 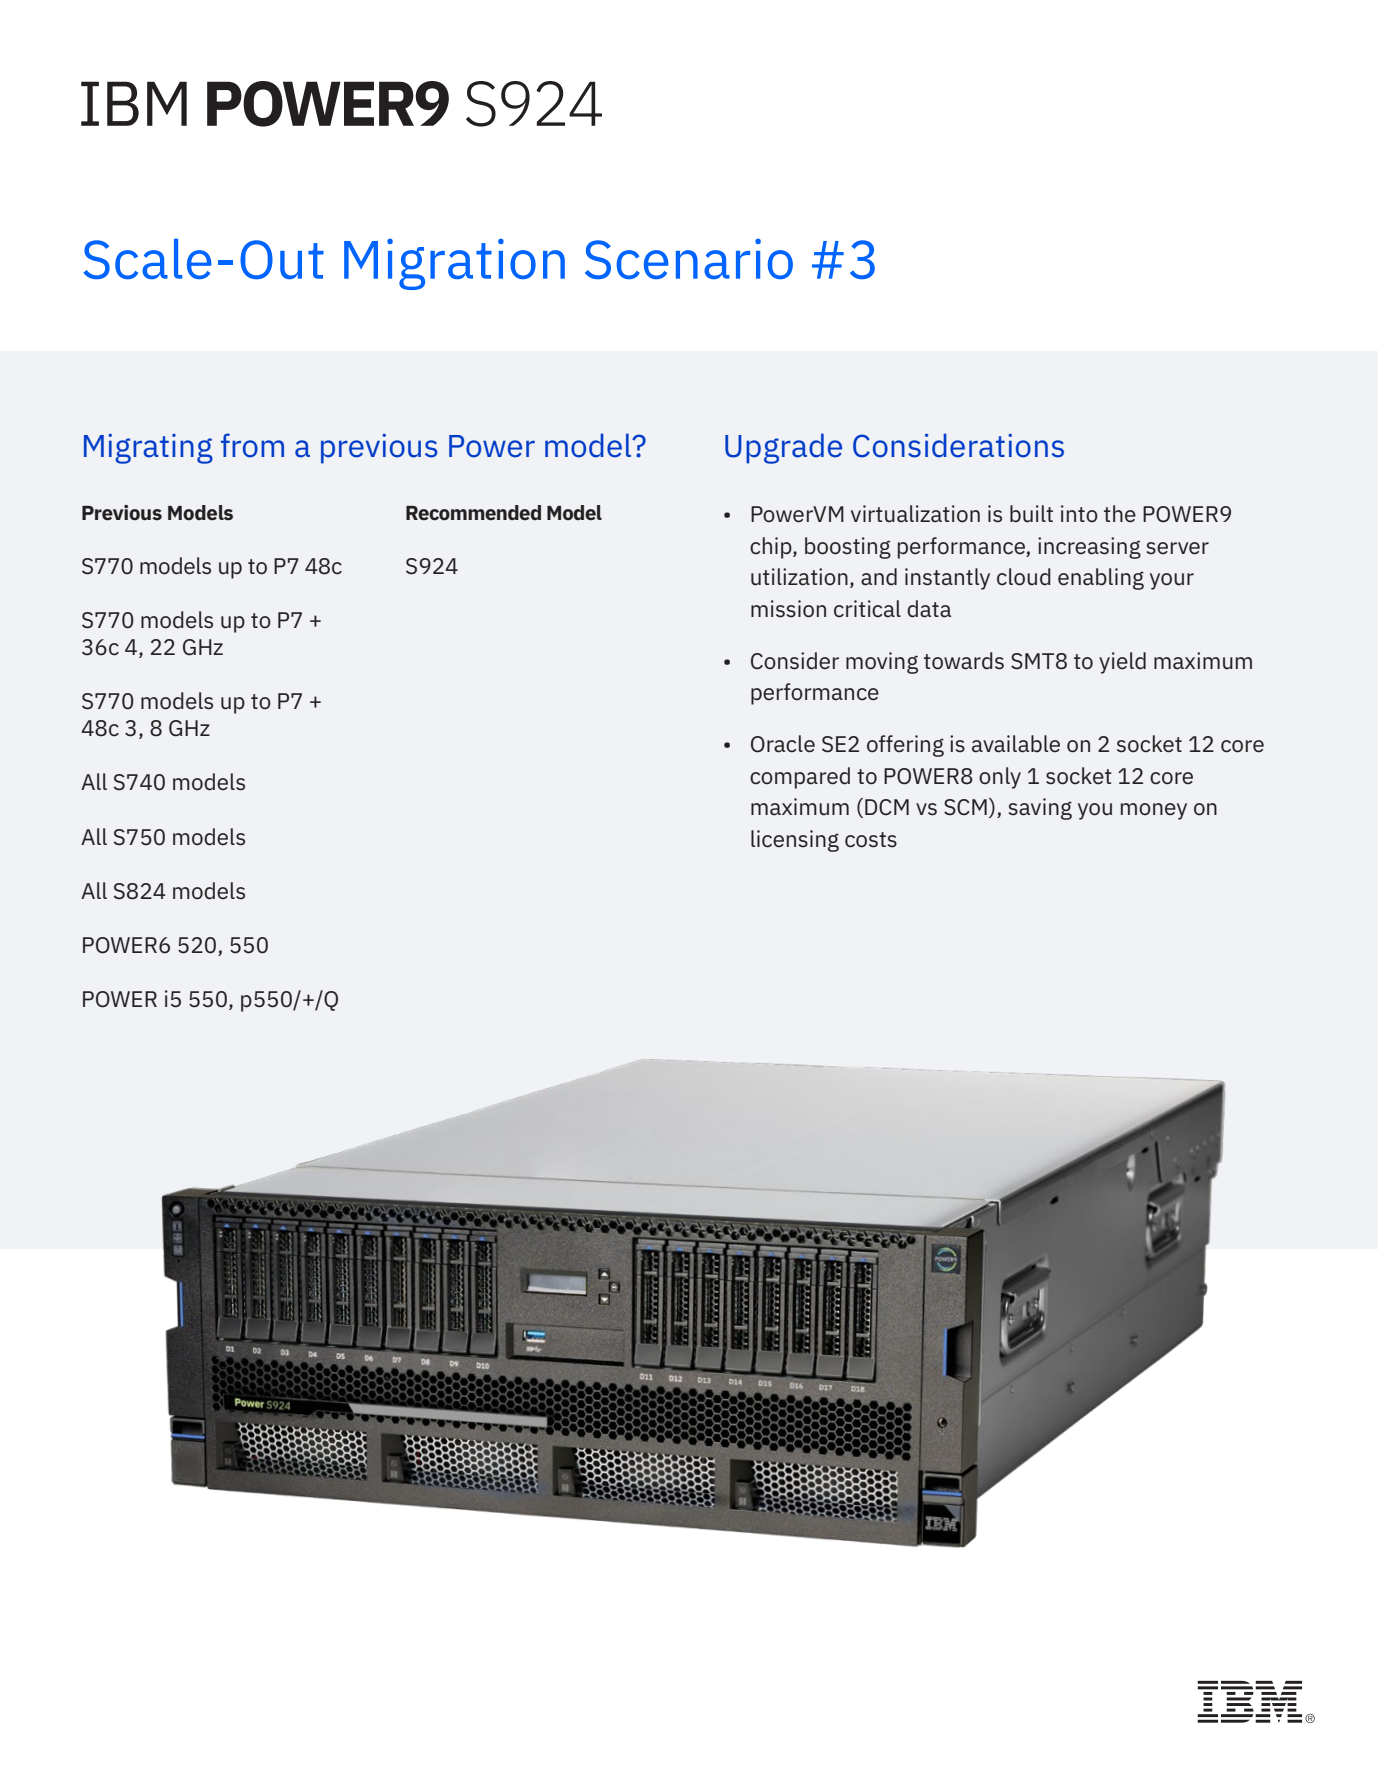 I want to click on Upgrade, so click(x=783, y=448).
